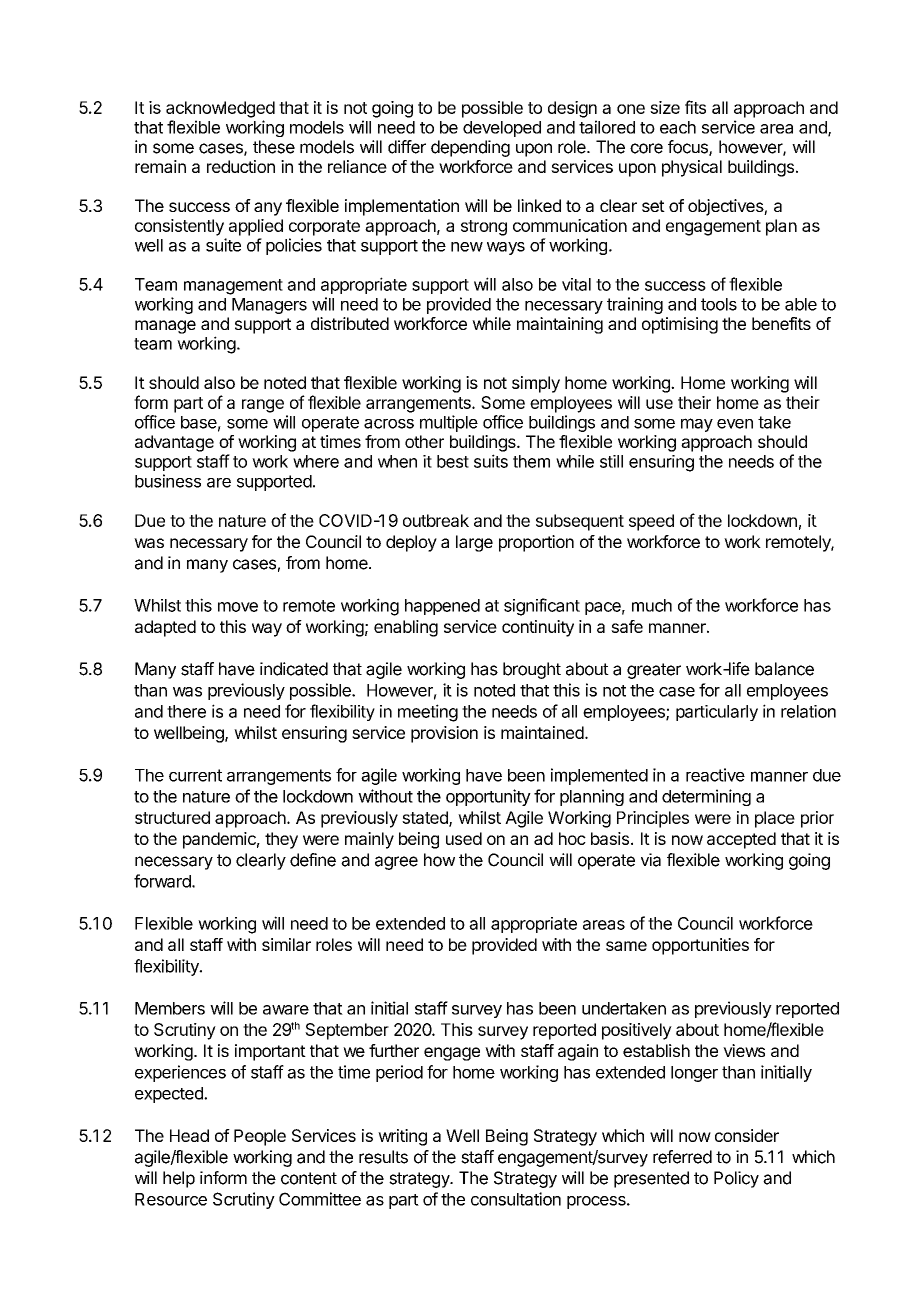 The height and width of the screenshot is (1308, 924). Describe the element at coordinates (516, 1199) in the screenshot. I see `consultation` at that location.
